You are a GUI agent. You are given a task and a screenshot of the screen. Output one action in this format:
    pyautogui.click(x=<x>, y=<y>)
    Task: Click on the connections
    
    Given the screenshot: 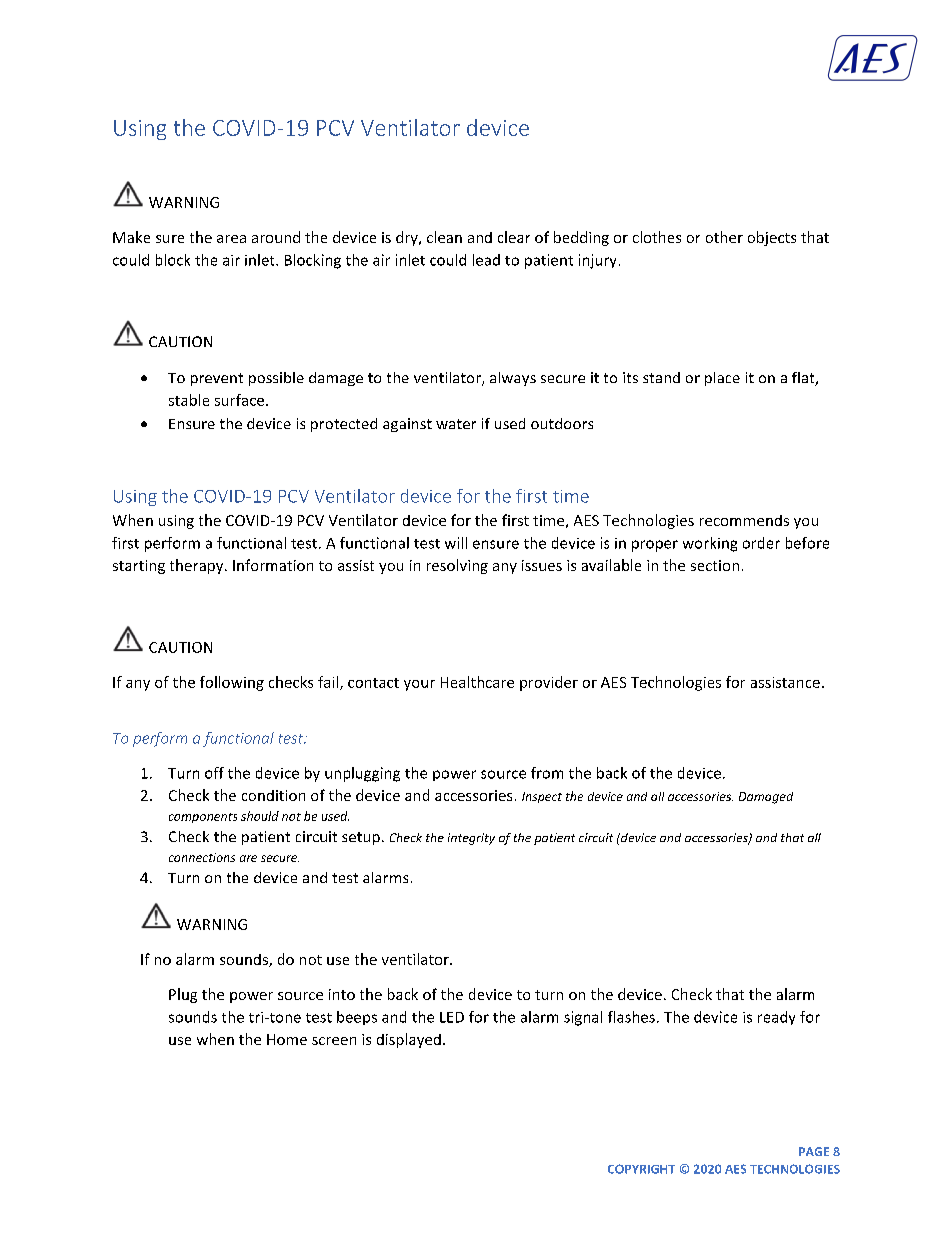 What is the action you would take?
    pyautogui.click(x=202, y=857)
